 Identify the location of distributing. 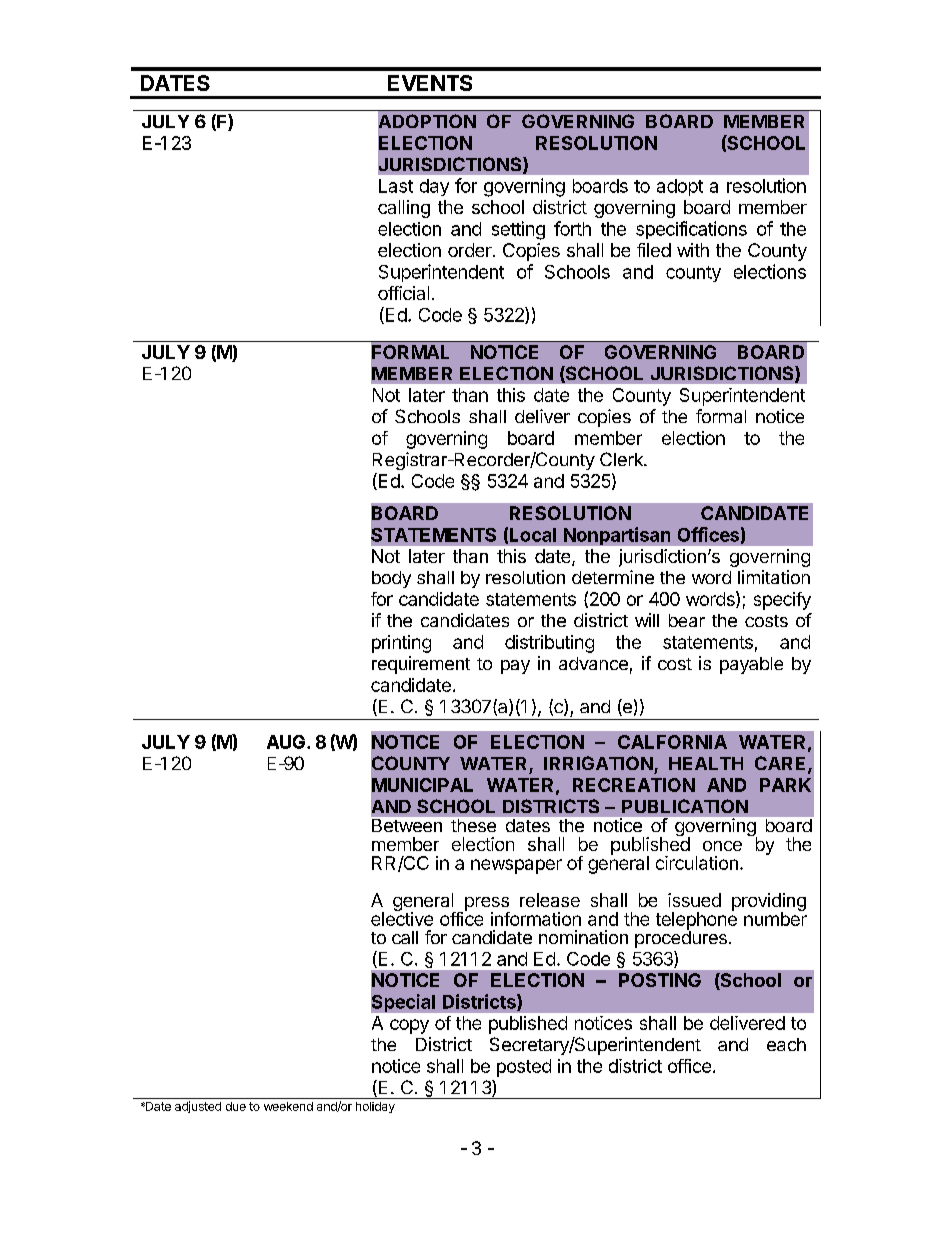
(549, 644).
